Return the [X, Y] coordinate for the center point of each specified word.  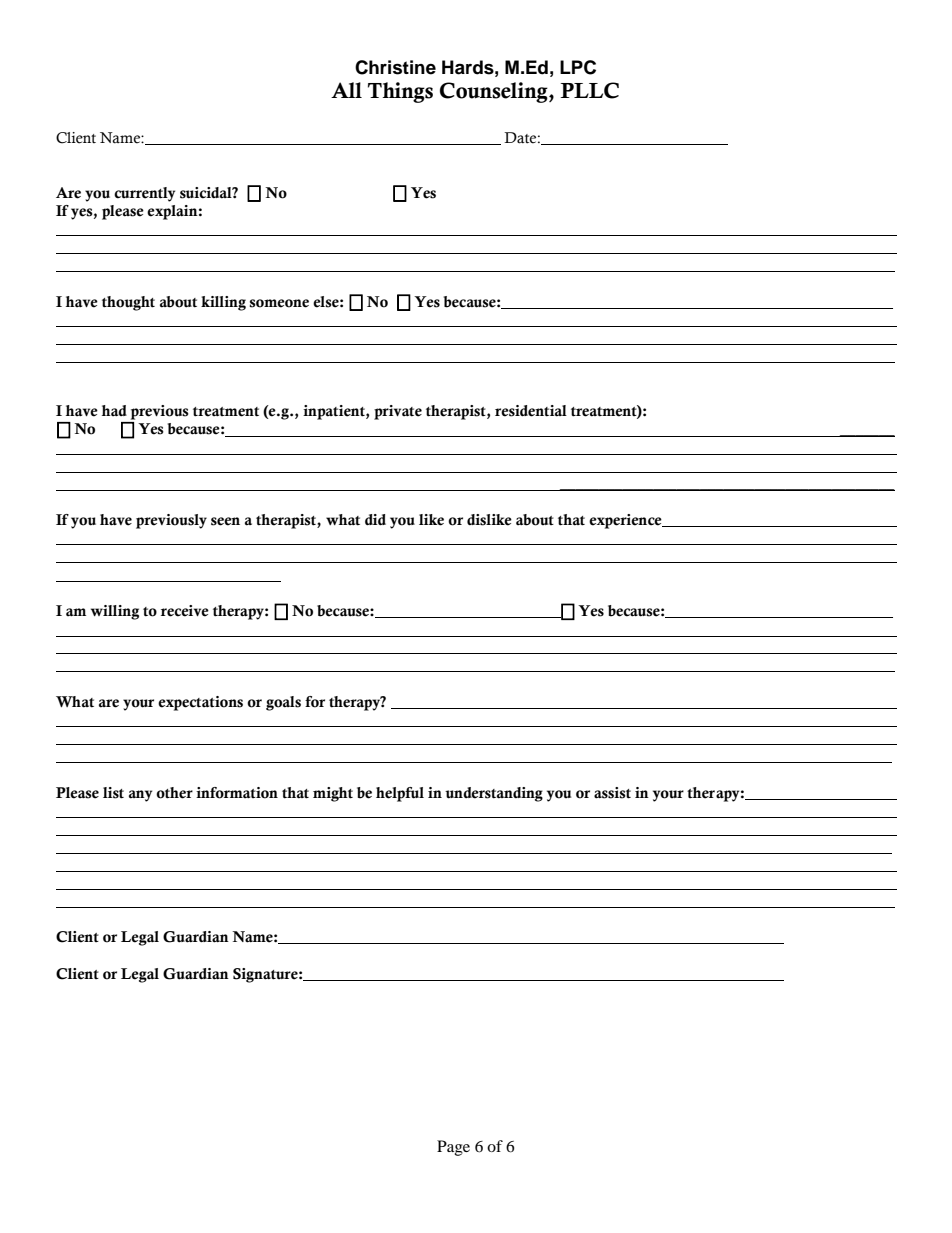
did [375, 519]
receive [185, 611]
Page [453, 1148]
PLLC [589, 90]
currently [144, 194]
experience [626, 521]
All [346, 90]
